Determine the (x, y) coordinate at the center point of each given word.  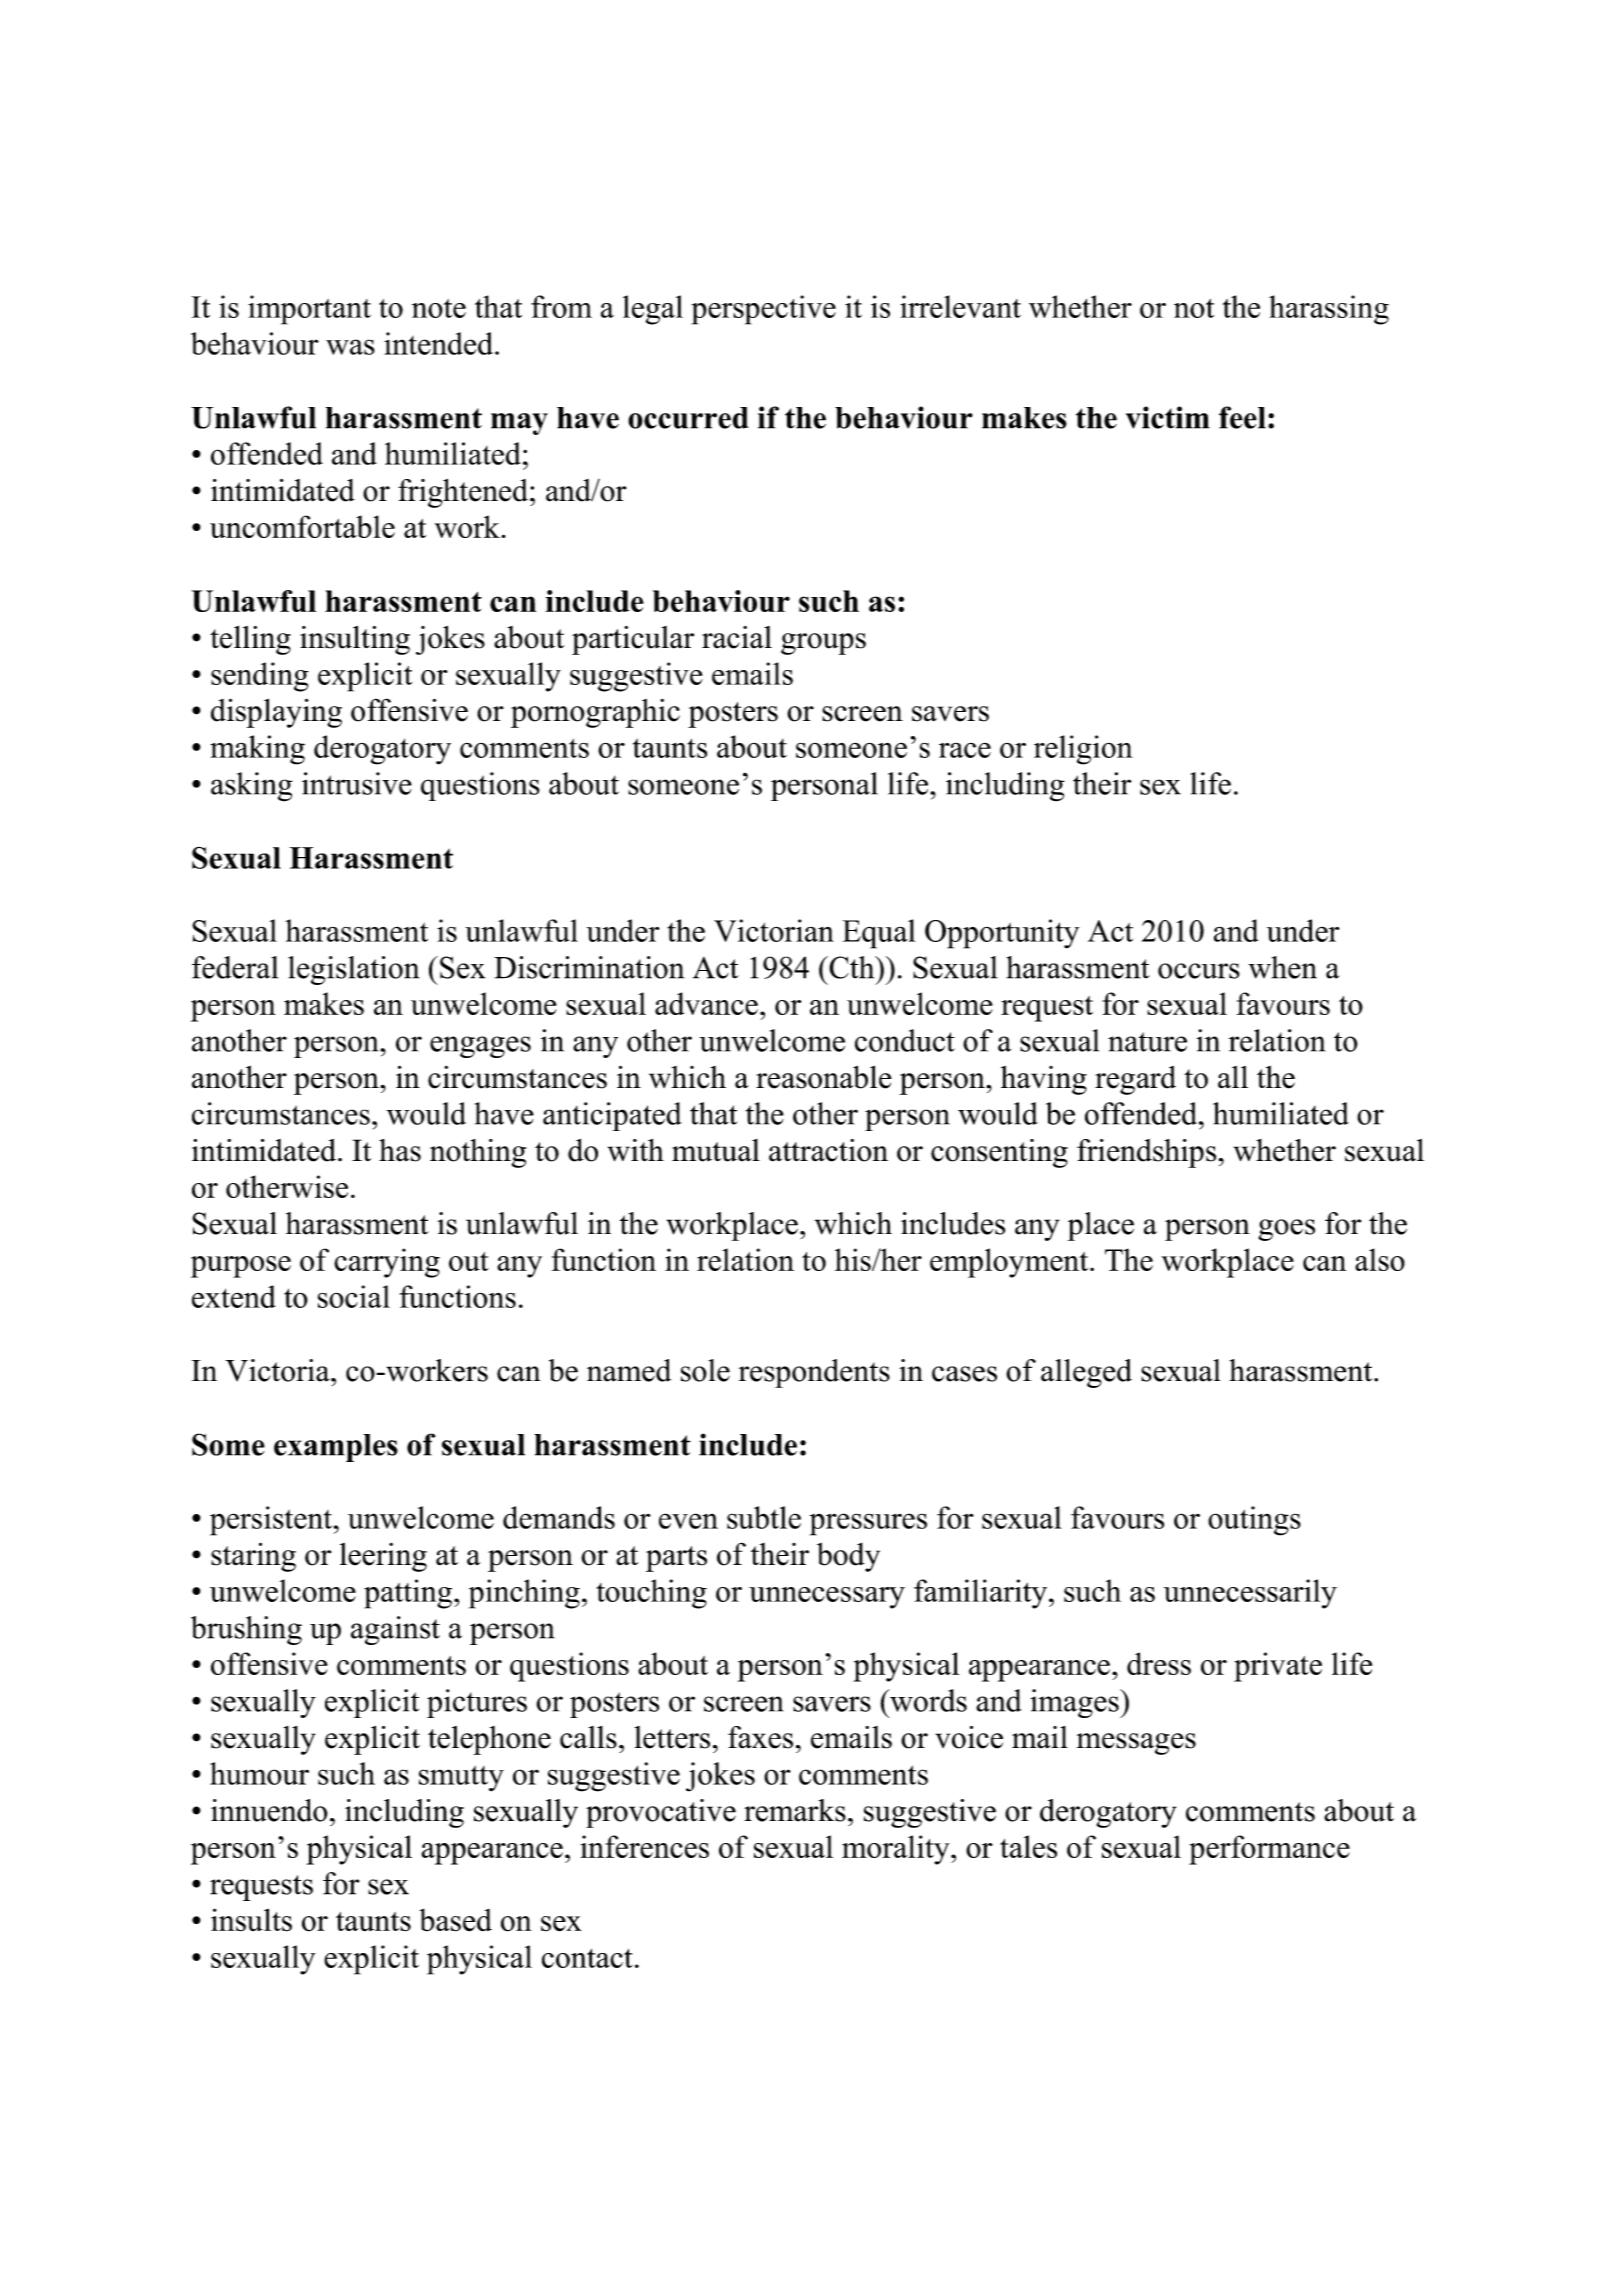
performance (1269, 1850)
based (455, 1920)
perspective (764, 310)
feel (1242, 417)
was (350, 347)
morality (897, 1850)
